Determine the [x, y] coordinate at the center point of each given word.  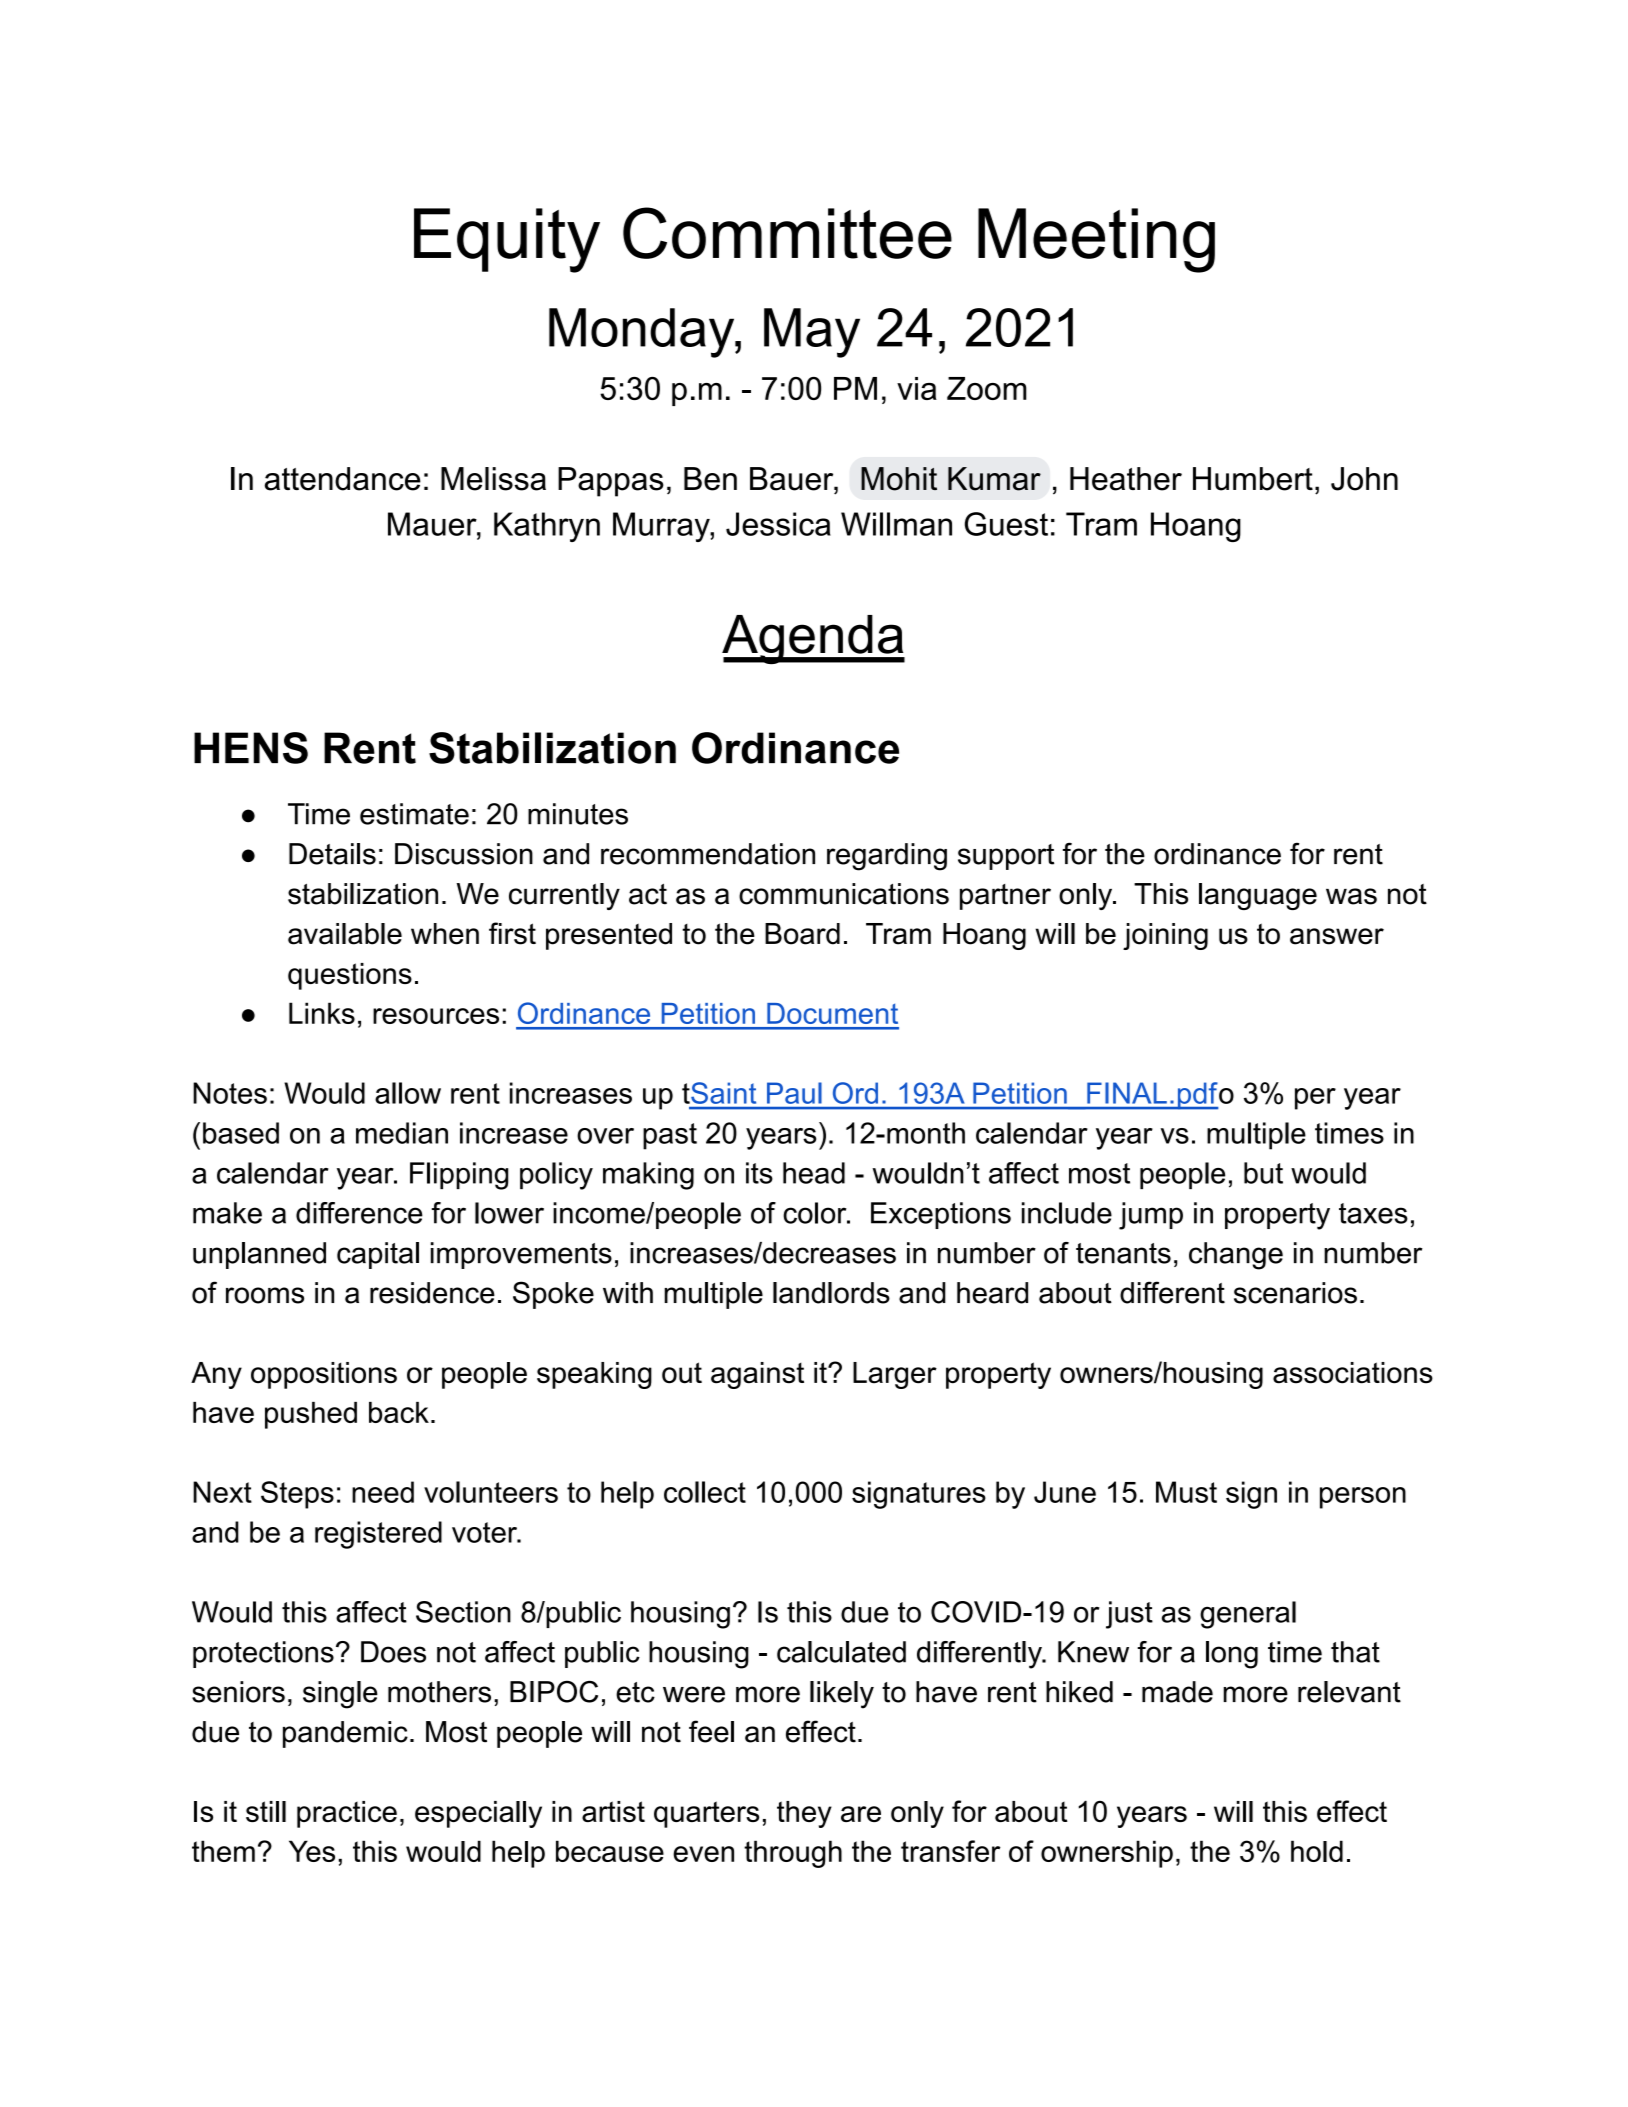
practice [347, 1814]
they [804, 1814]
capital [378, 1255]
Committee [787, 233]
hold [1317, 1851]
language [1258, 896]
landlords [831, 1293]
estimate [414, 814]
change [1236, 1256]
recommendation [708, 854]
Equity [507, 240]
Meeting [1096, 240]
